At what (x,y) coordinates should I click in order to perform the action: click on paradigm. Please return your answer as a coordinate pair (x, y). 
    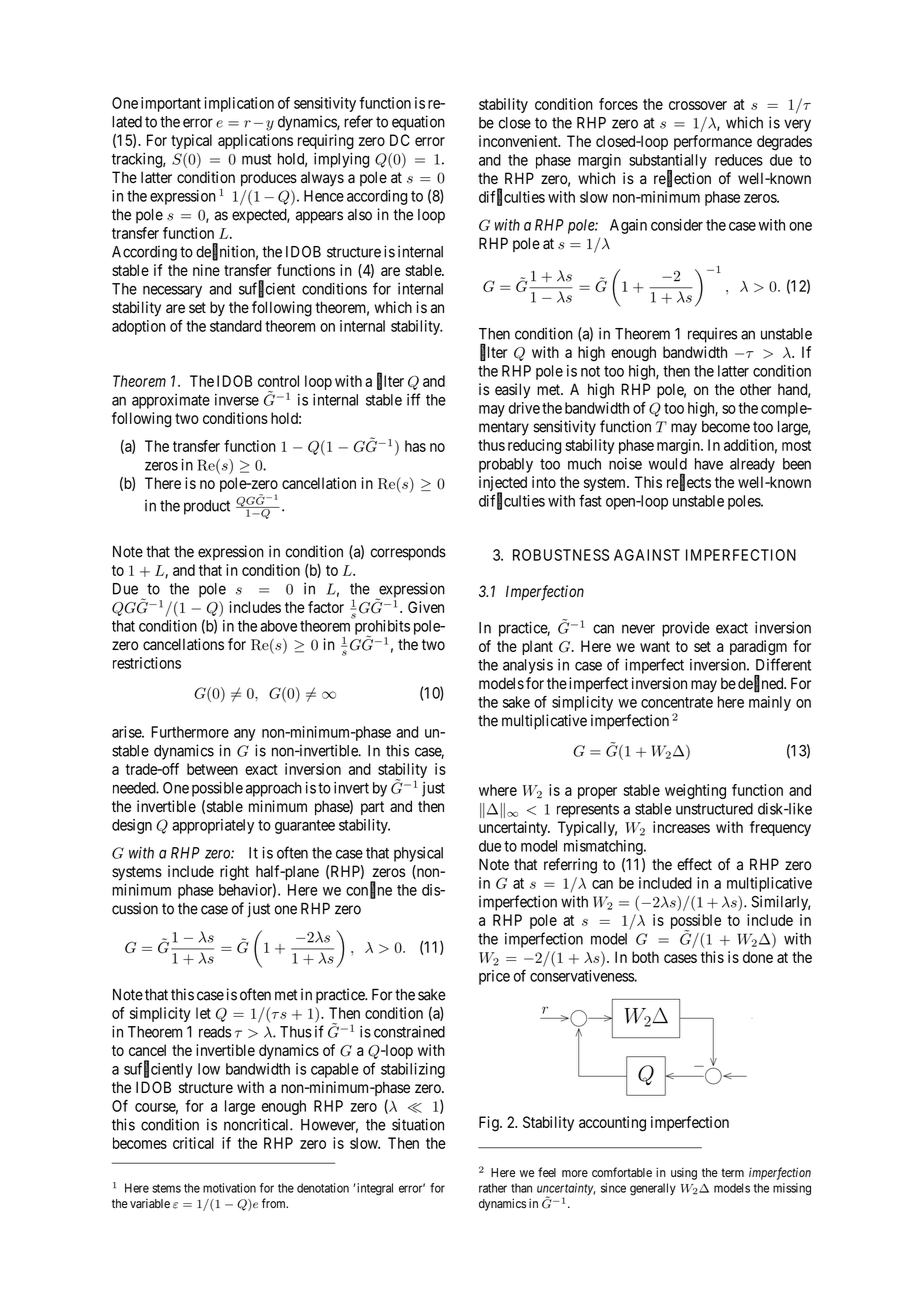
    Looking at the image, I should click on (758, 648).
